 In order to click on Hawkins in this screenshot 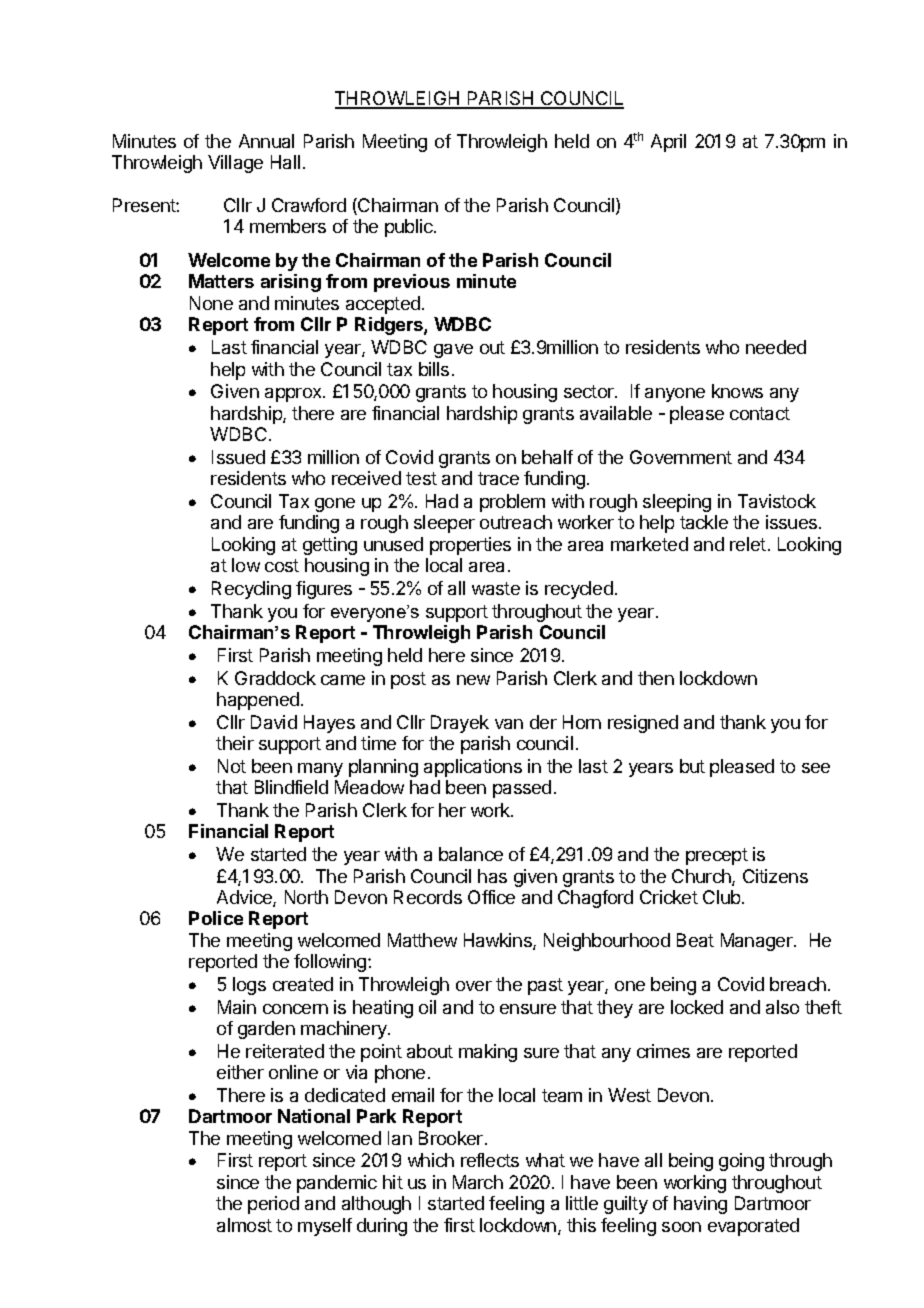, I will do `click(499, 941)`.
